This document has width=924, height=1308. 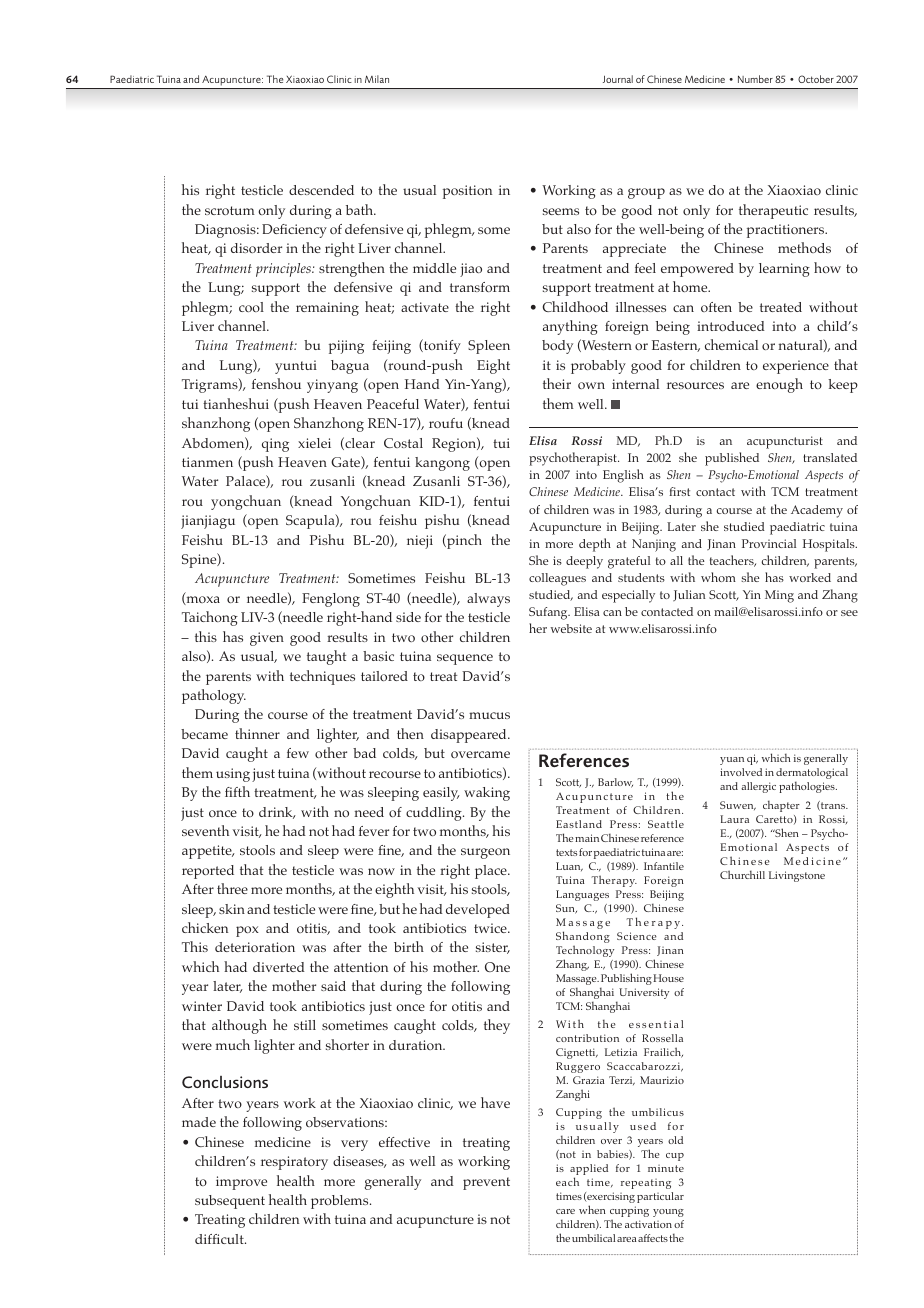 I want to click on surgeon, so click(x=485, y=853).
